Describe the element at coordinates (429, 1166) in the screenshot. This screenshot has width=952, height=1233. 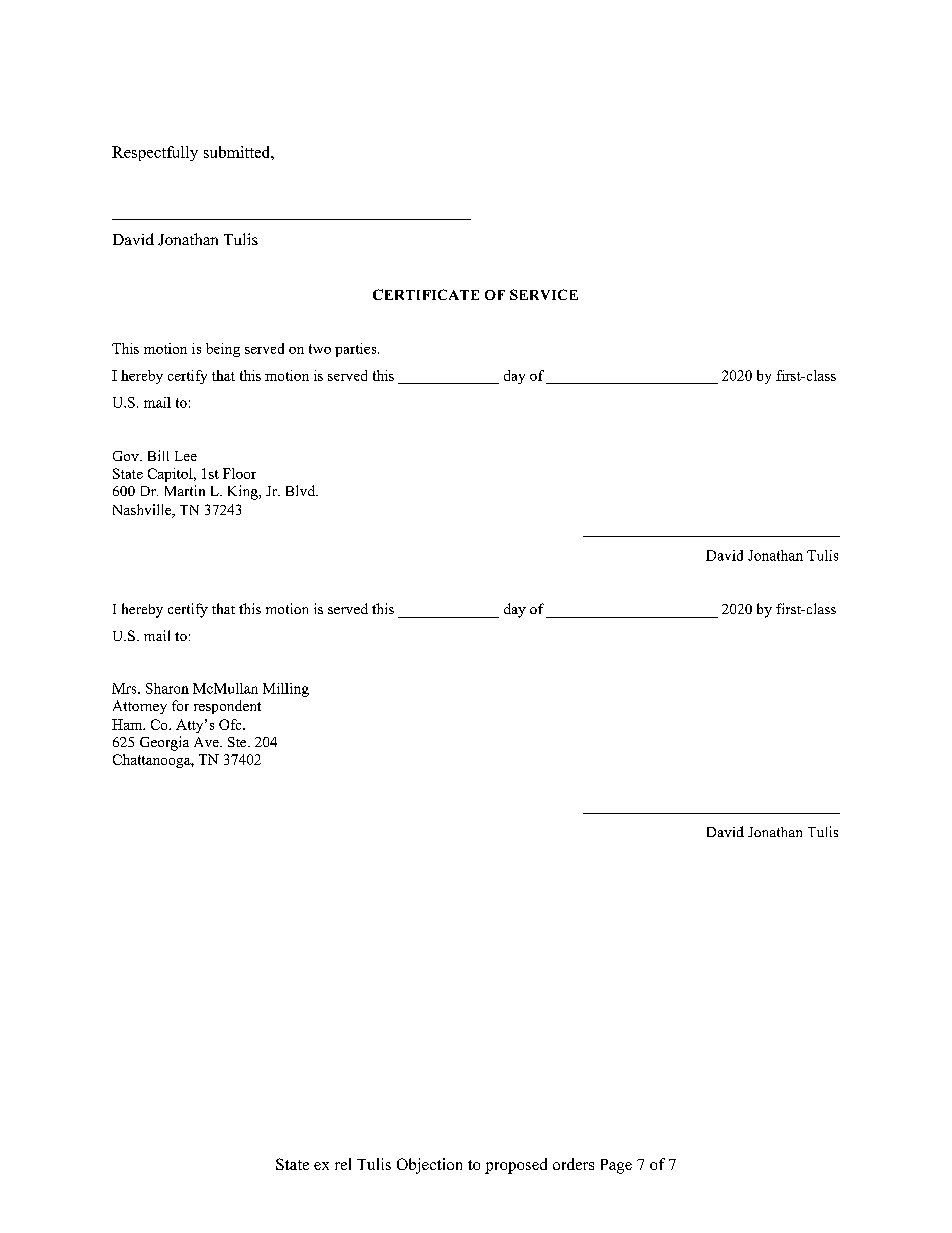
I see `Objection` at that location.
